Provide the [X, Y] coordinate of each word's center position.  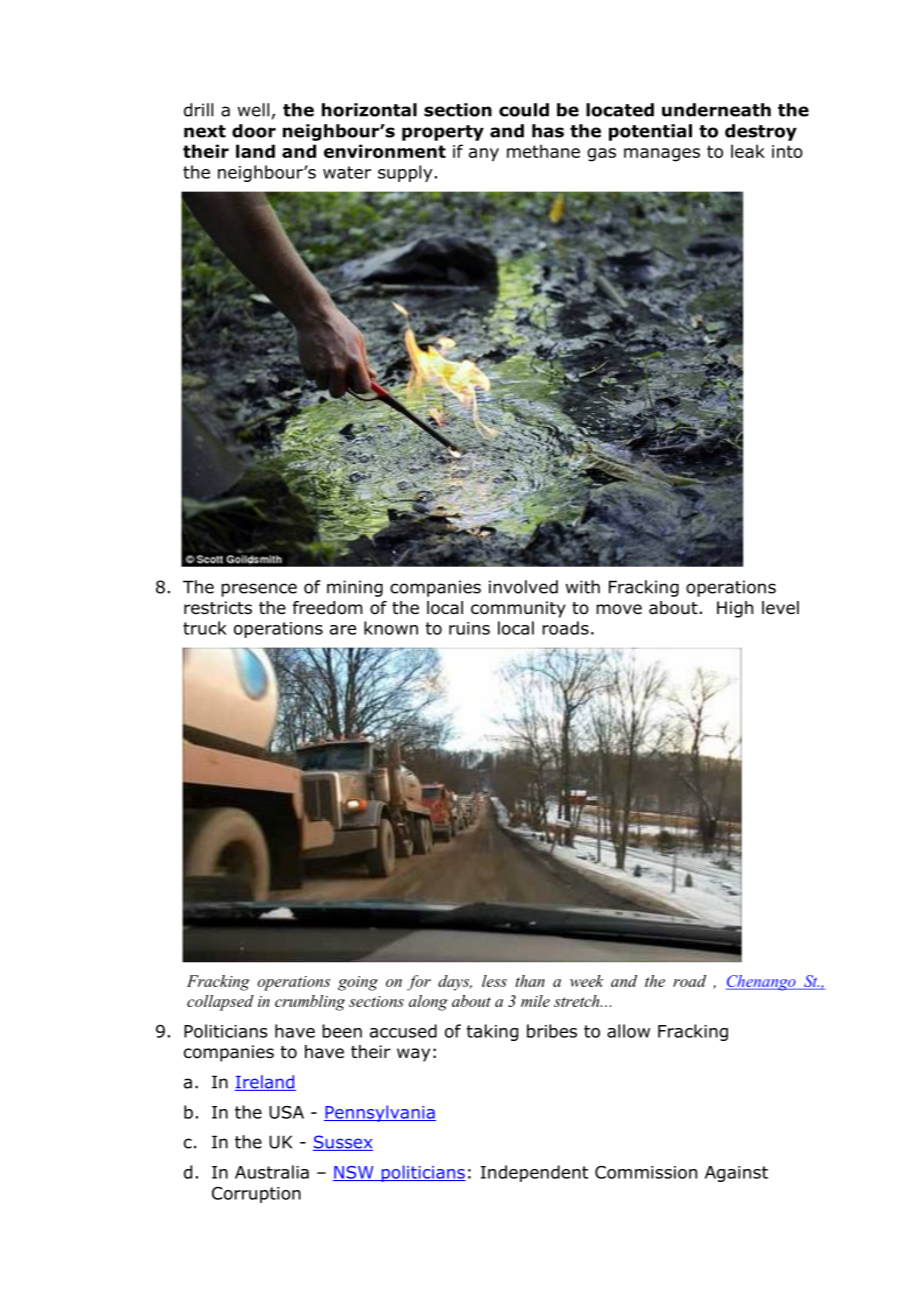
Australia [272, 1172]
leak [748, 151]
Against [736, 1174]
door [254, 131]
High [735, 609]
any [484, 155]
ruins [469, 628]
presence [259, 590]
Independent [534, 1173]
